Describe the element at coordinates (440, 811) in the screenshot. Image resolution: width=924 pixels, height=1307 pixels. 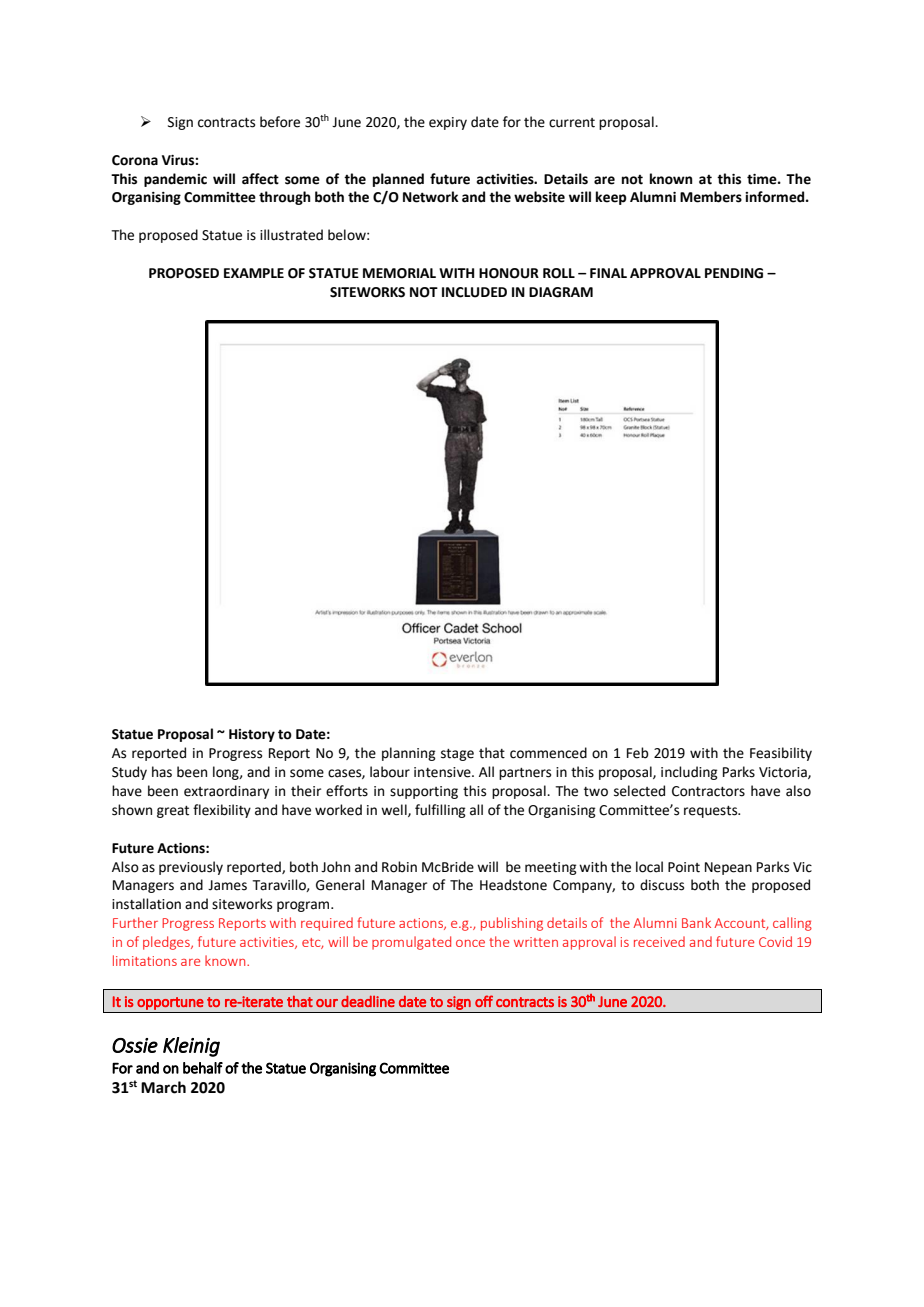
I see `fulfilling` at that location.
